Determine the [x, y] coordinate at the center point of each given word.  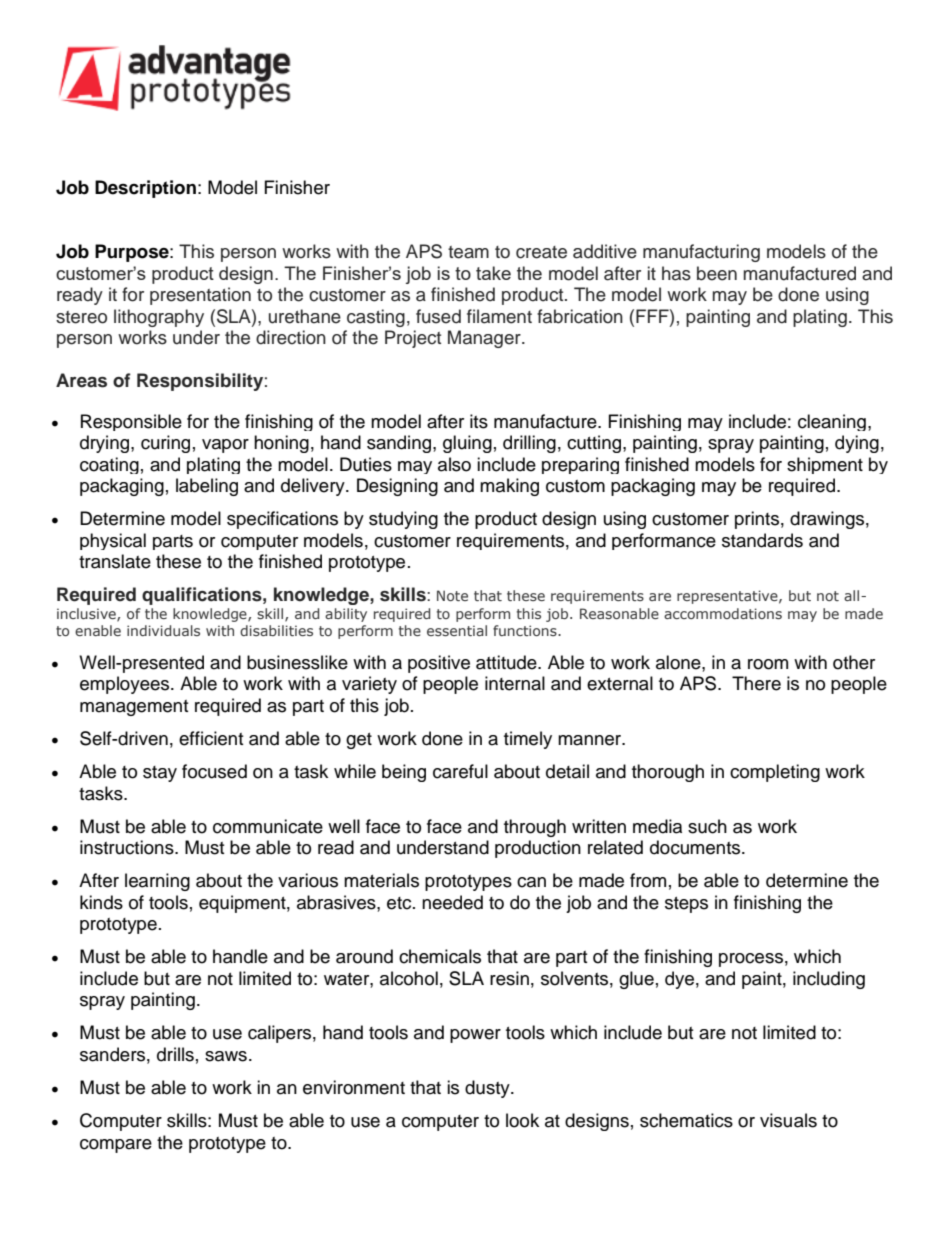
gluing [467, 444]
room [768, 664]
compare [116, 1146]
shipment [825, 465]
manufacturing [701, 253]
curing [165, 444]
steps [686, 905]
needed [452, 902]
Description [145, 189]
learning [157, 882]
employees [126, 685]
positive [439, 664]
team [468, 252]
